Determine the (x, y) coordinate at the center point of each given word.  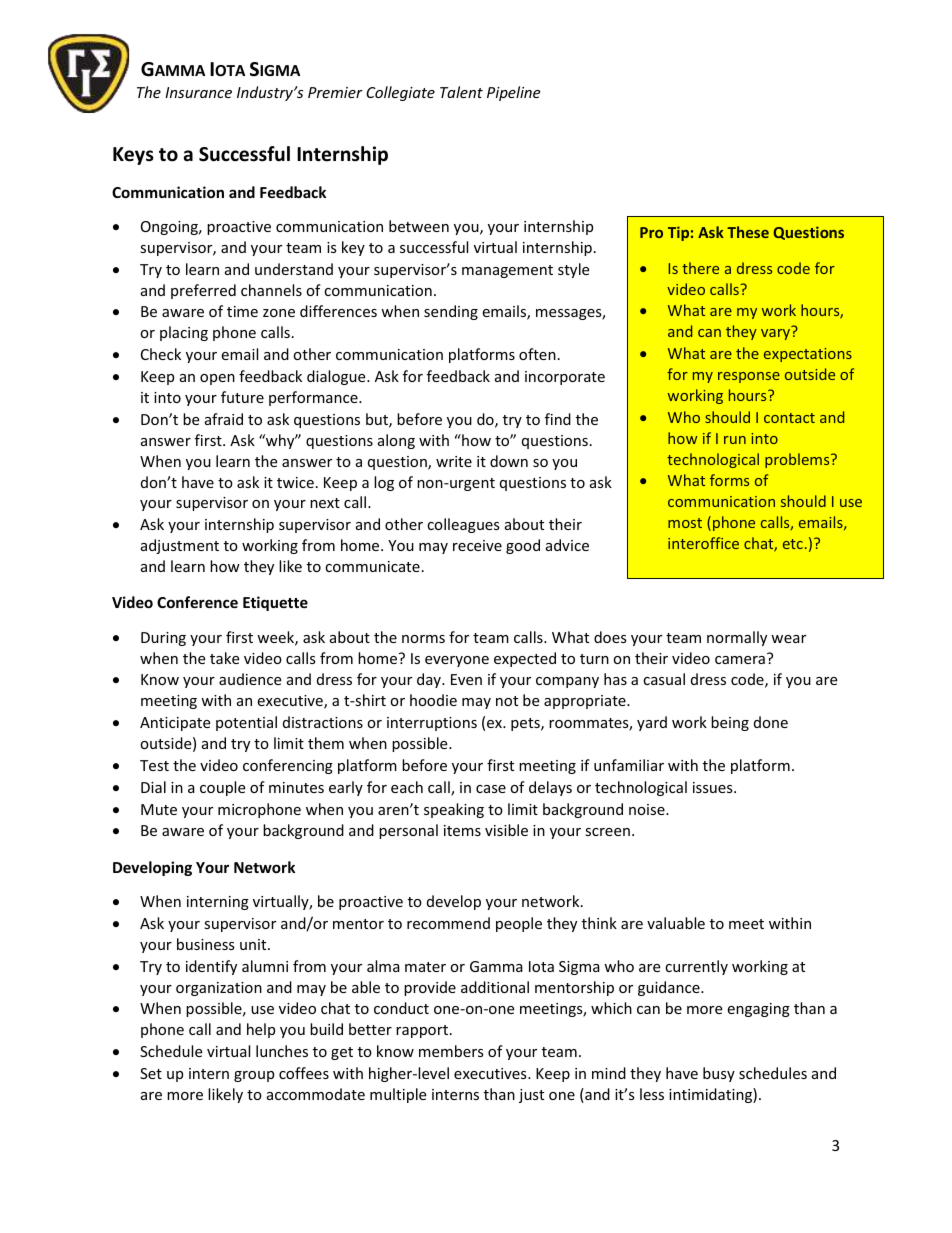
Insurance (198, 92)
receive (477, 545)
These (748, 232)
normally (737, 638)
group (254, 1076)
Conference (197, 602)
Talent (461, 92)
